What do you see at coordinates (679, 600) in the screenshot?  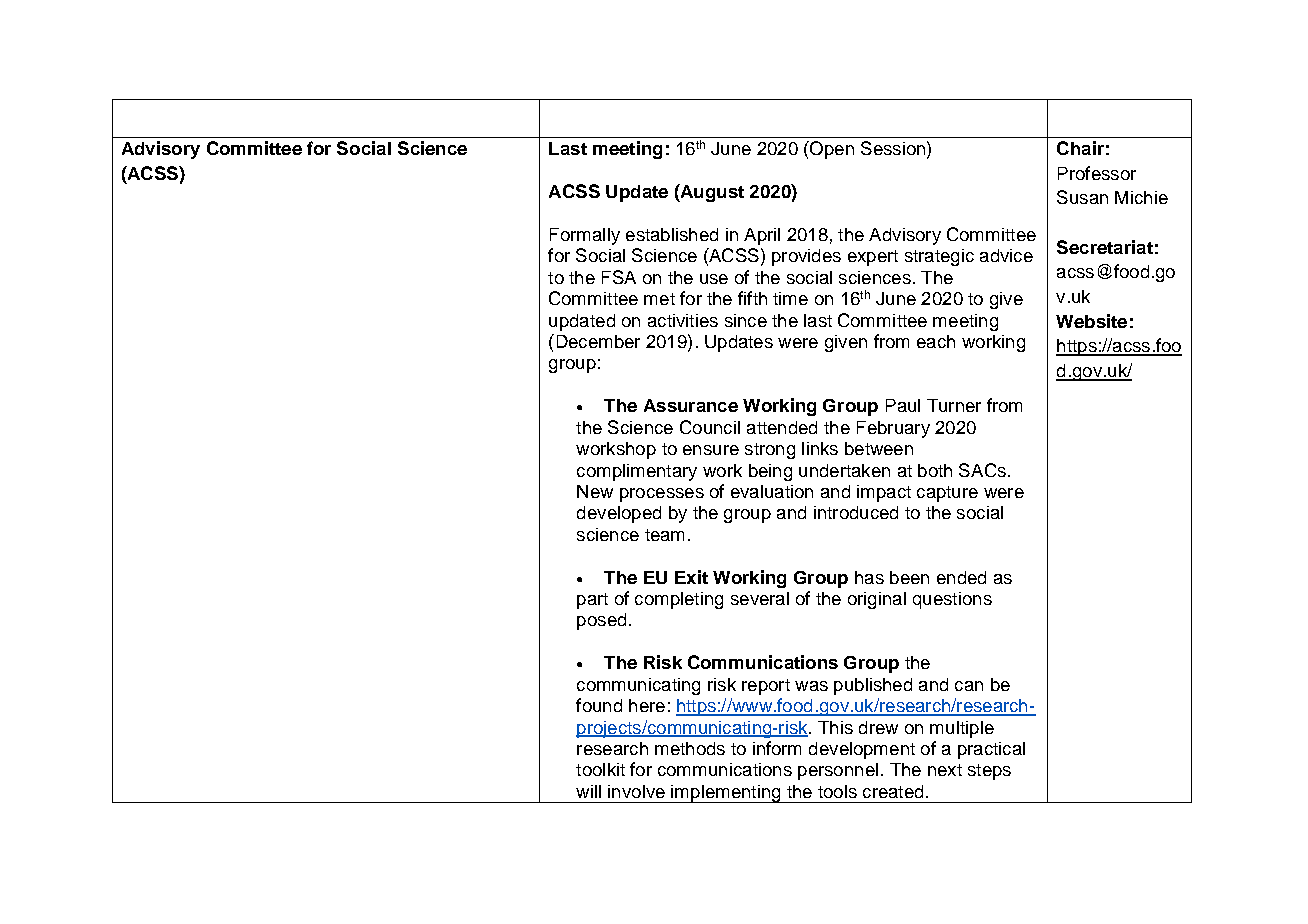 I see `completing` at bounding box center [679, 600].
